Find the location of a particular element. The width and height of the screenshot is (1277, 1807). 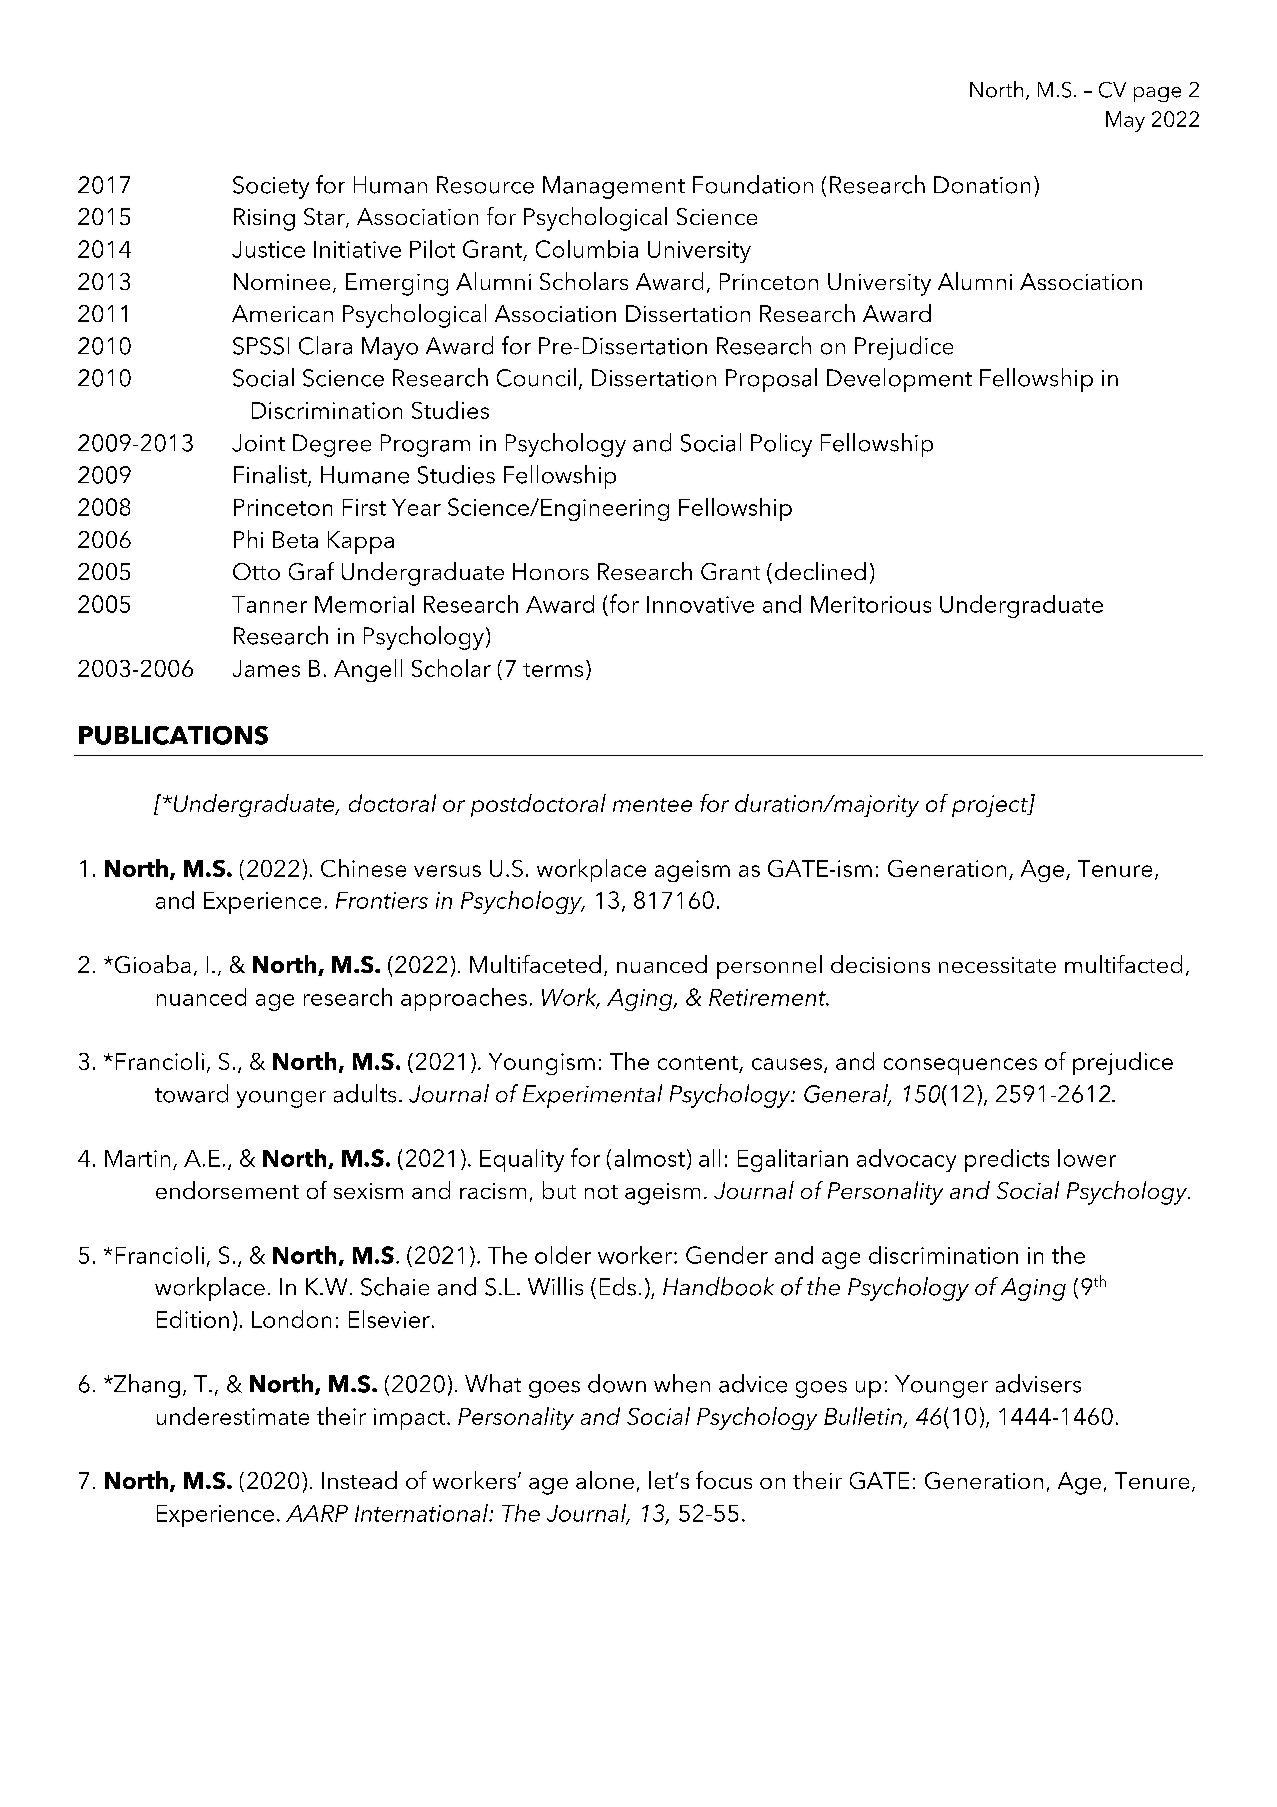

Management is located at coordinates (614, 187).
